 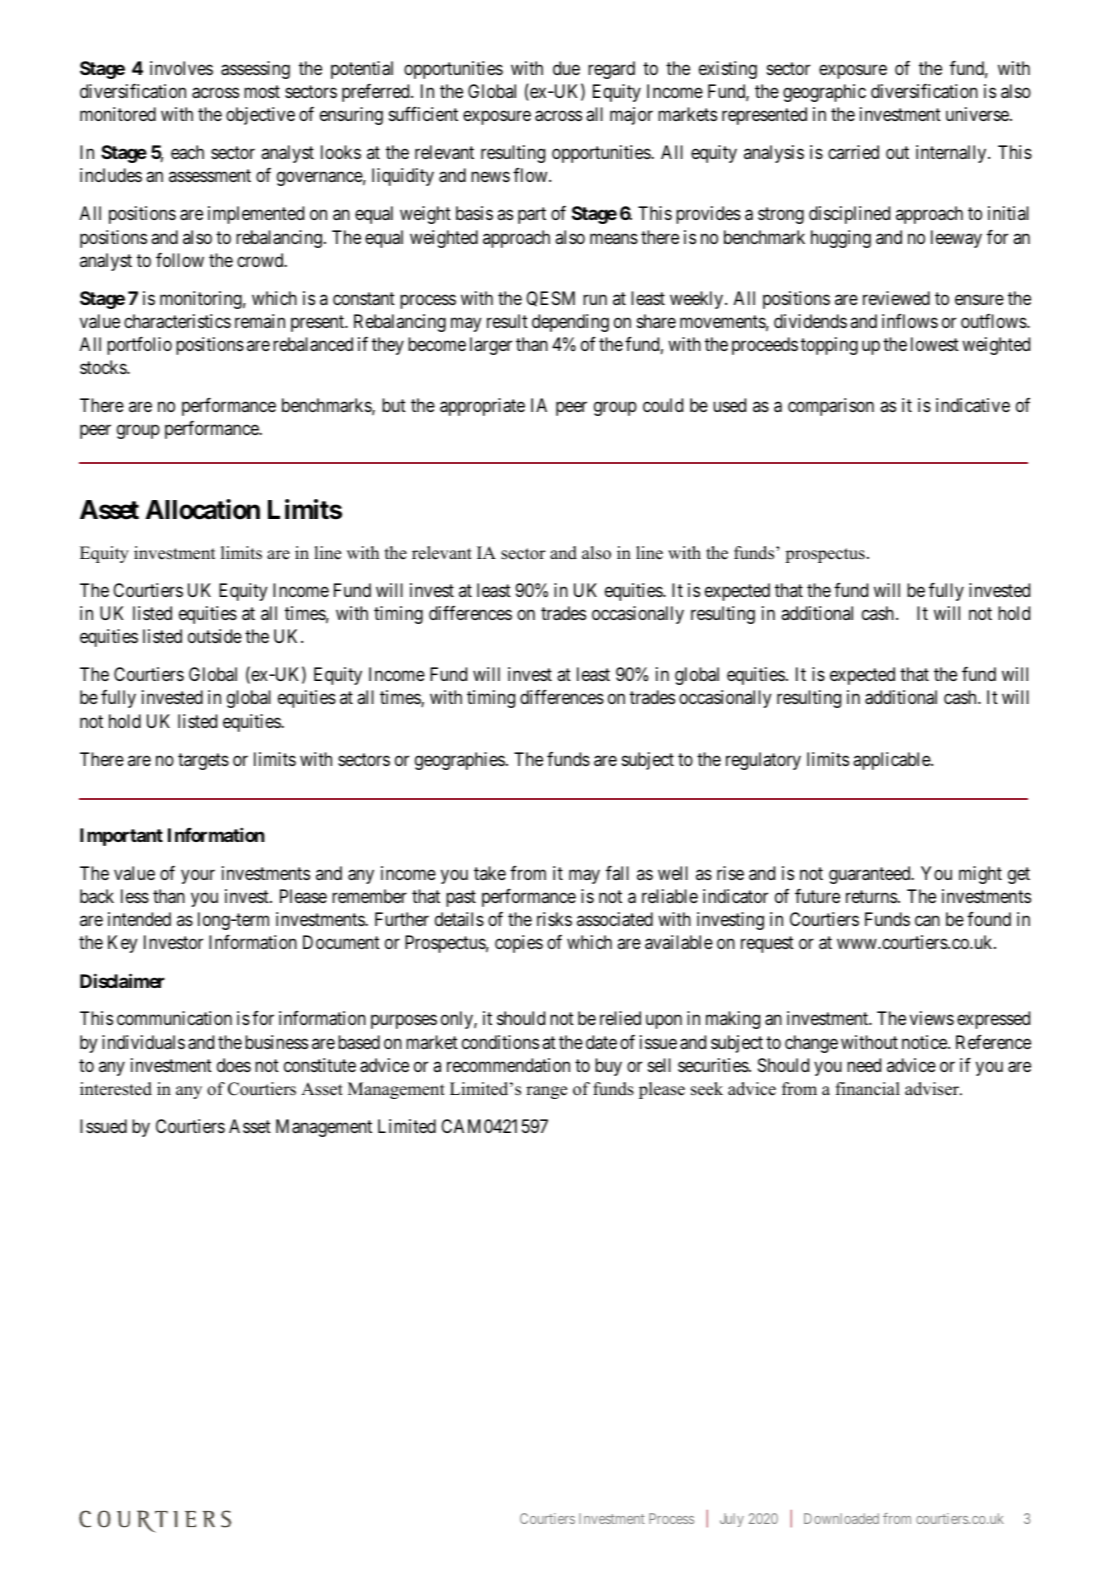 I want to click on interested, so click(x=116, y=1089).
